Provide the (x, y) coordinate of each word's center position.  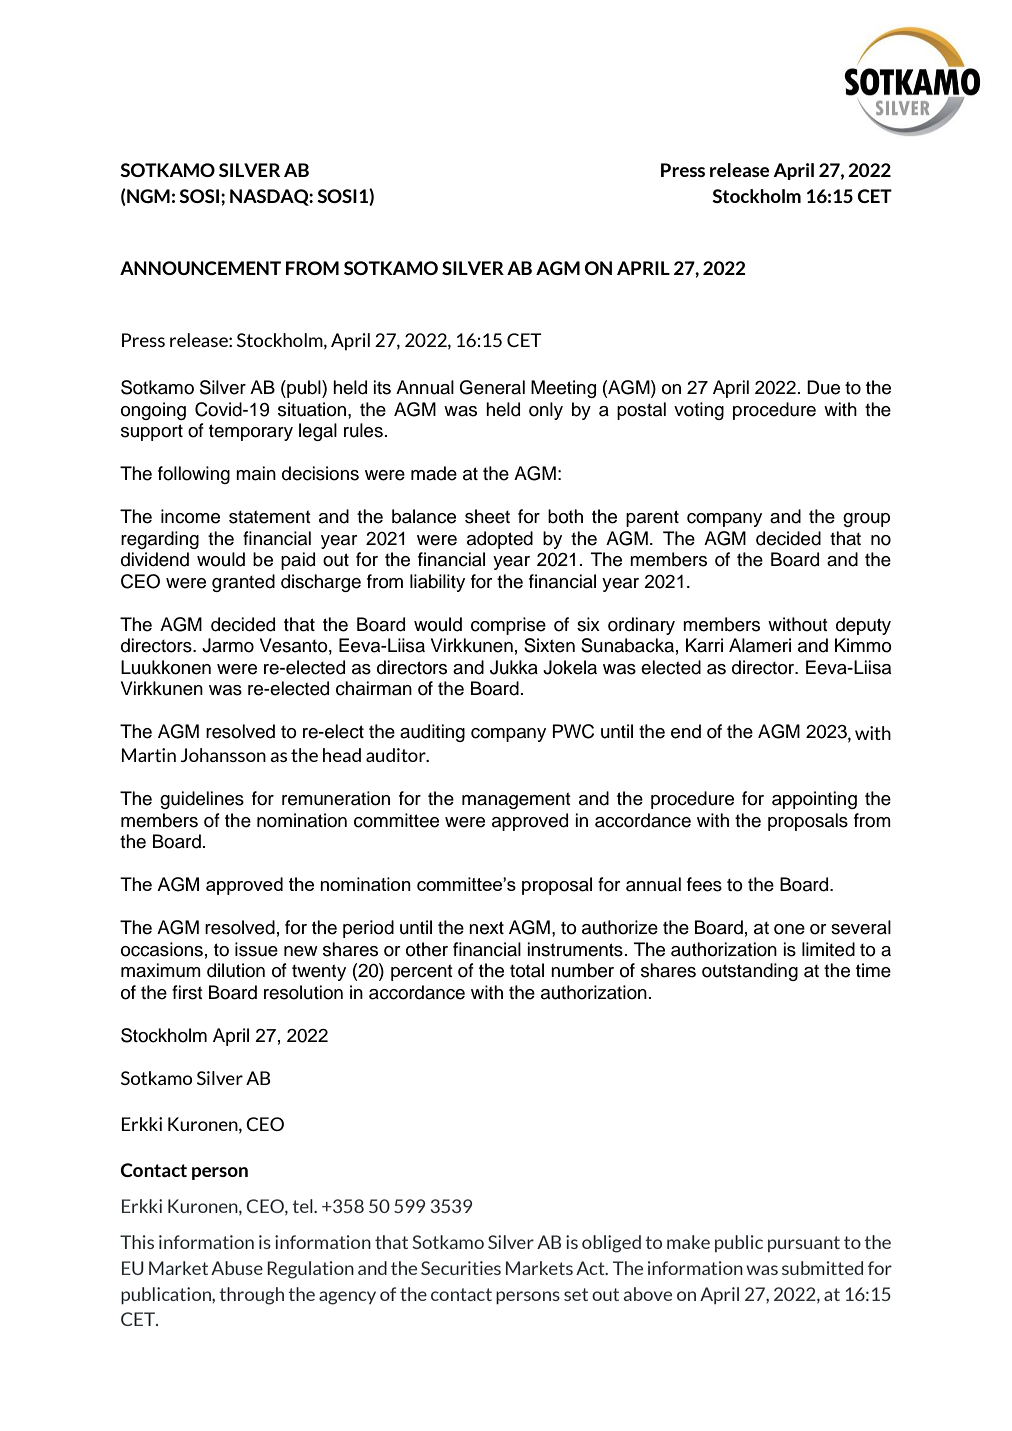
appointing (814, 800)
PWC (573, 731)
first (187, 992)
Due (823, 387)
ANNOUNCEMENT (200, 268)
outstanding (750, 972)
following (194, 475)
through (251, 1296)
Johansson (223, 755)
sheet (487, 516)
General (492, 387)
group (866, 520)
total (527, 970)
